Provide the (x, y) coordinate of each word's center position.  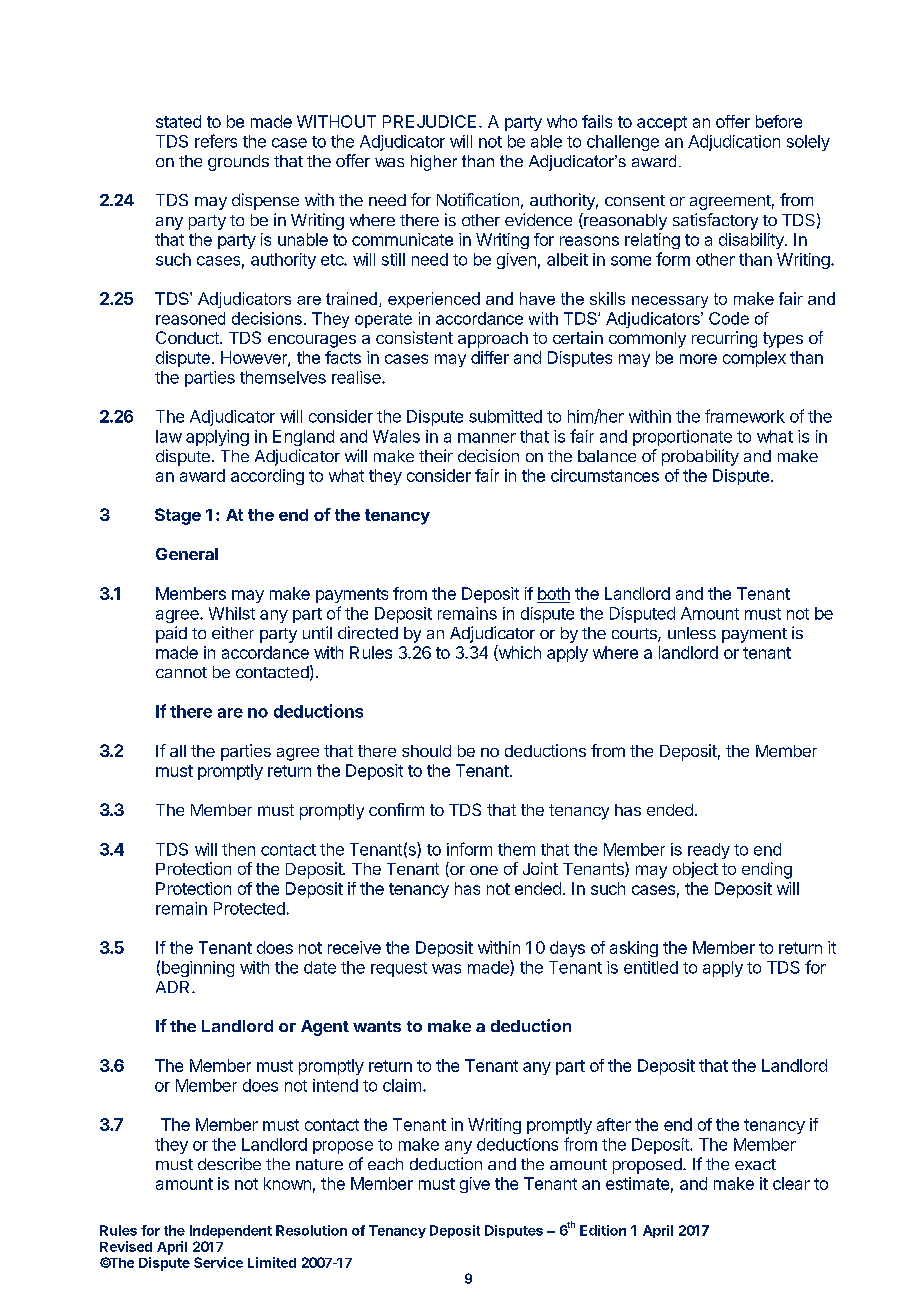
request (399, 969)
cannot (181, 672)
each (385, 1164)
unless (692, 633)
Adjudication (734, 143)
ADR (174, 987)
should (426, 751)
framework (745, 416)
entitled (651, 967)
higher (434, 163)
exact (755, 1164)
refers (216, 141)
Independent (231, 1231)
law (169, 436)
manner (487, 438)
